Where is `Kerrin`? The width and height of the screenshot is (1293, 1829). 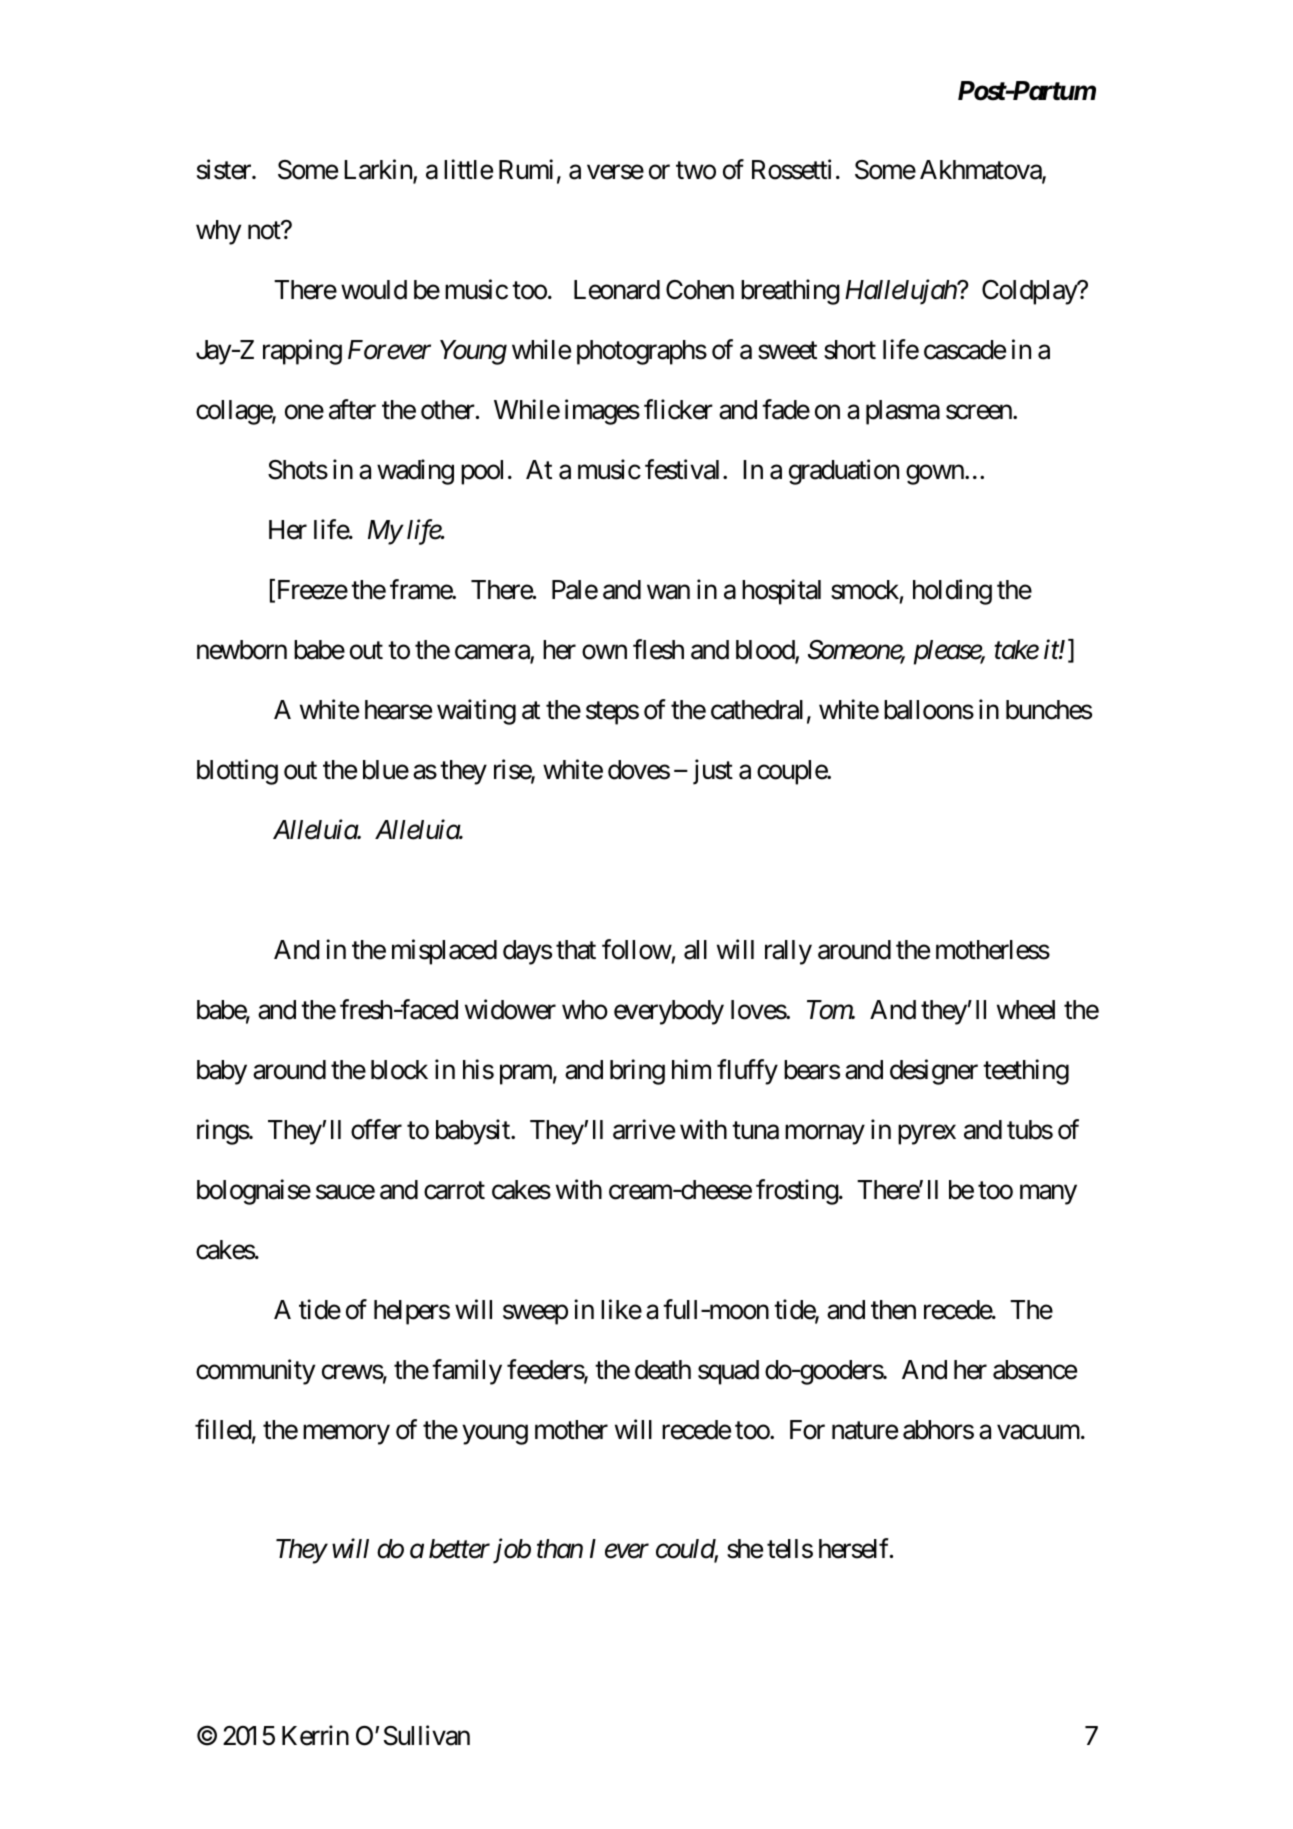 Kerrin is located at coordinates (315, 1735).
